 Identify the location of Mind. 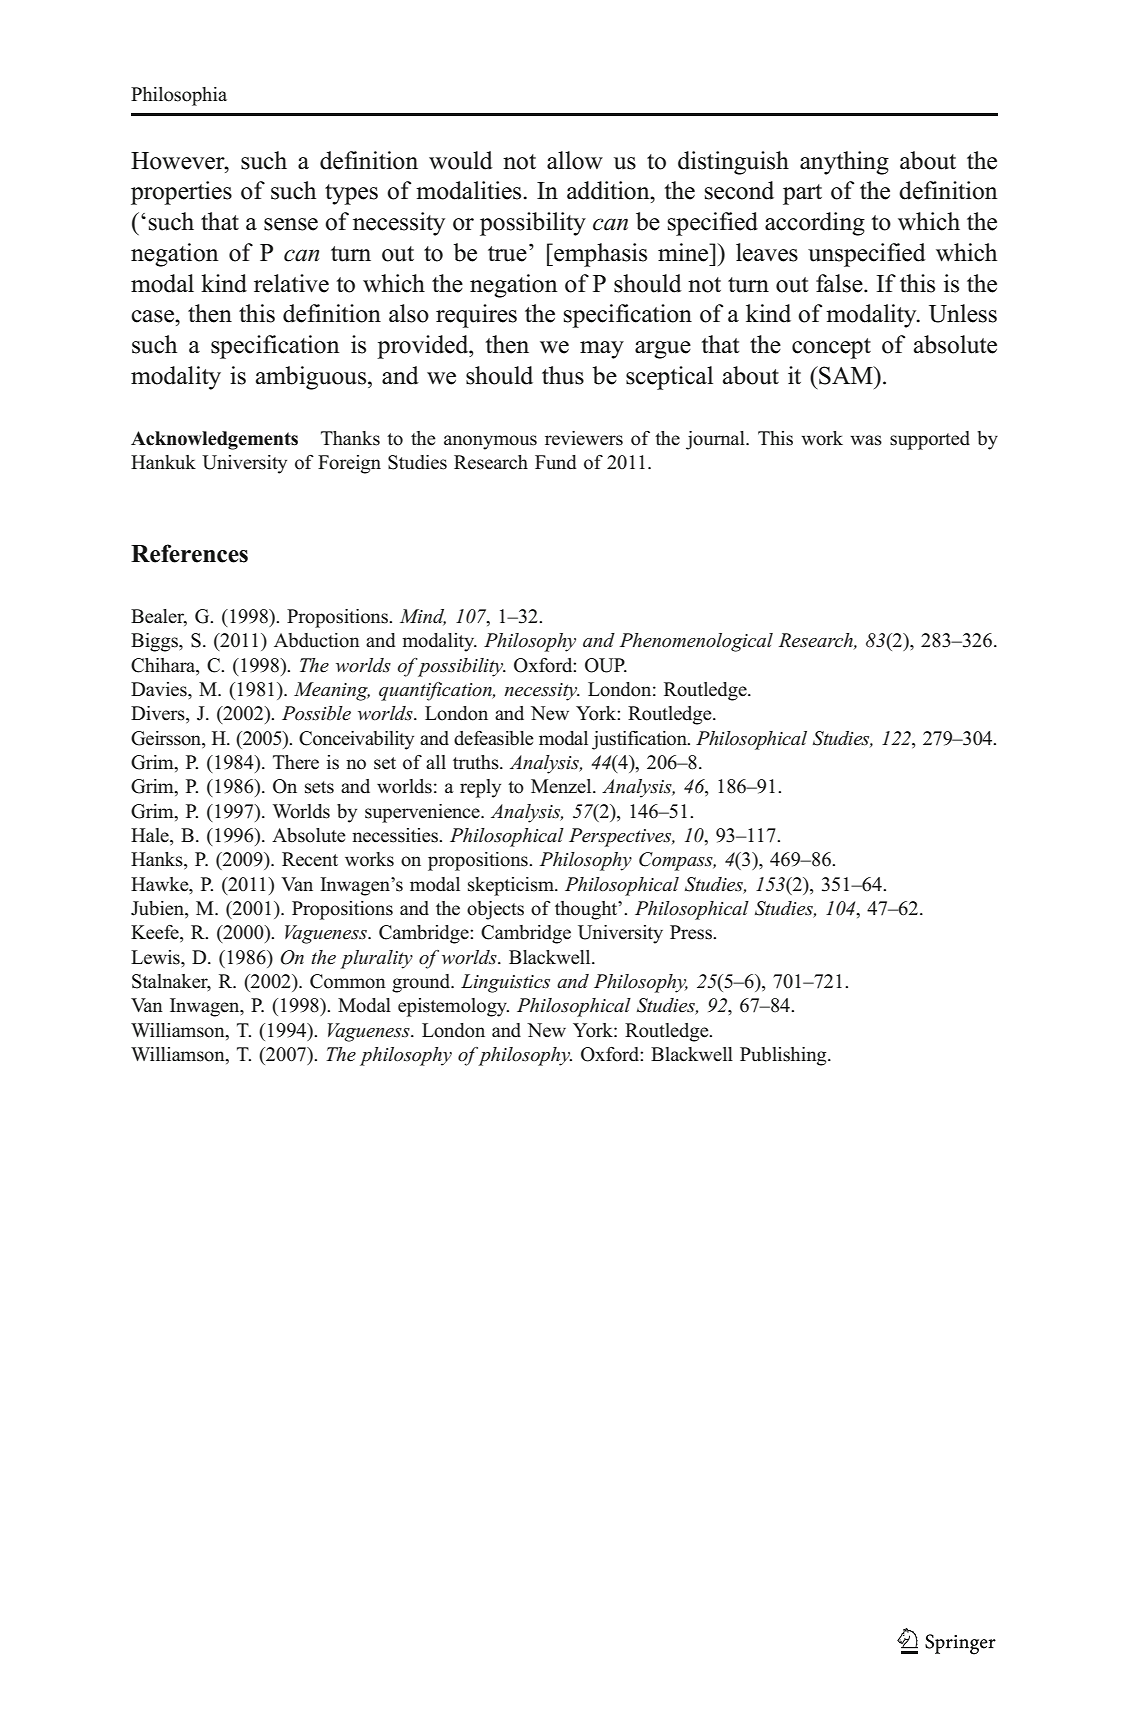
(423, 617).
